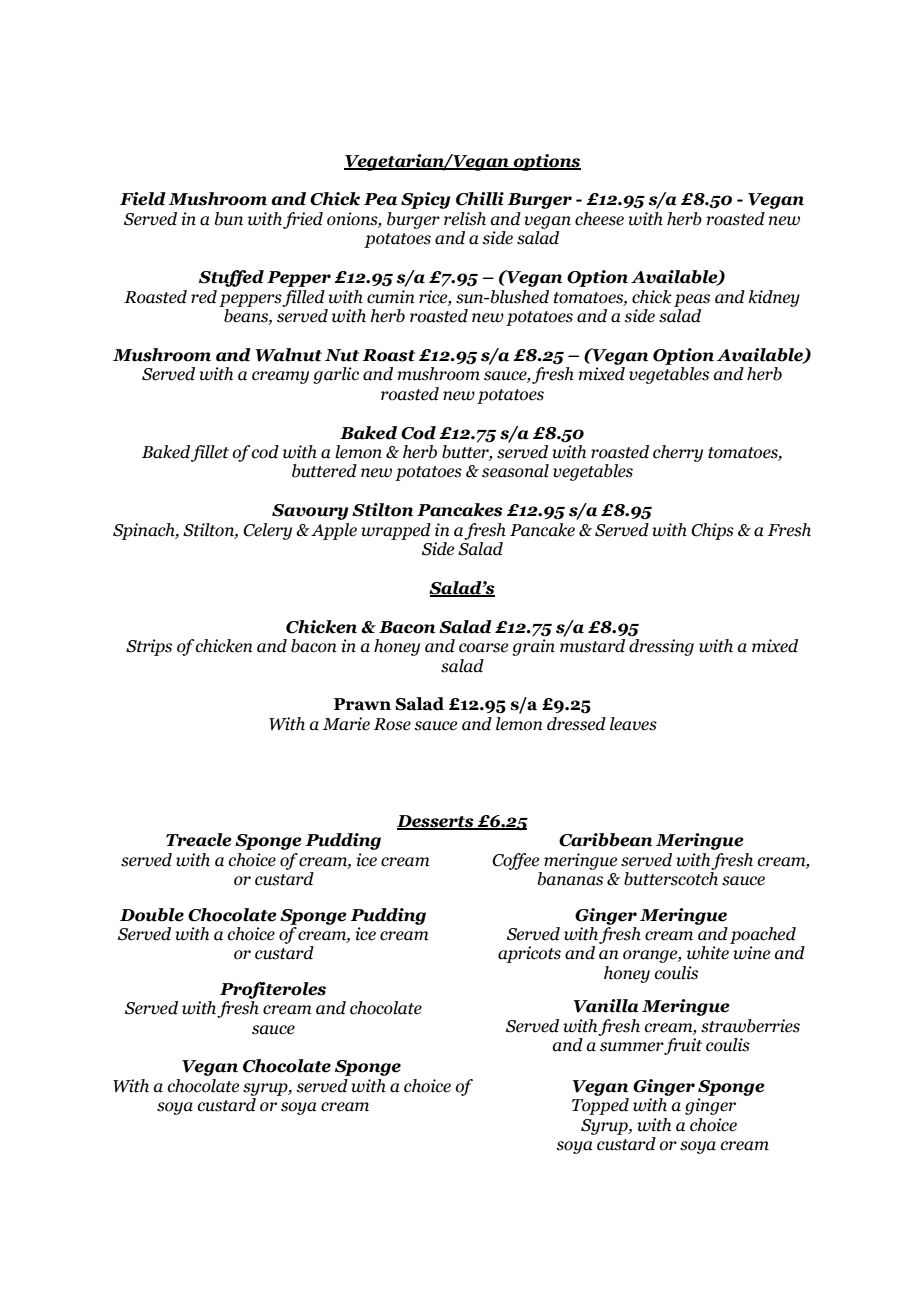 The height and width of the screenshot is (1308, 924). What do you see at coordinates (465, 219) in the screenshot?
I see `relish` at bounding box center [465, 219].
